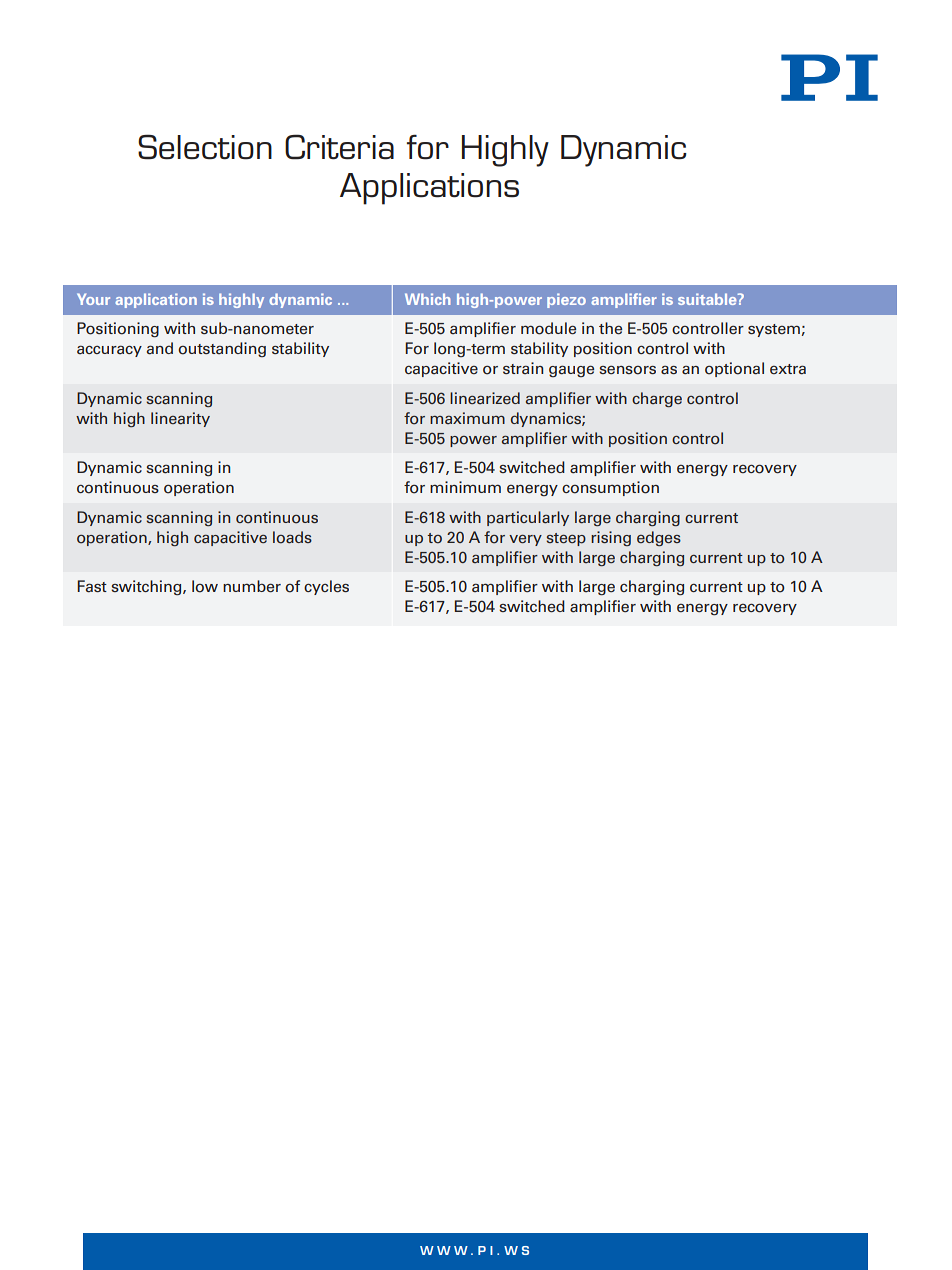 The height and width of the document is (1270, 952). Describe the element at coordinates (93, 299) in the document. I see `Your` at that location.
